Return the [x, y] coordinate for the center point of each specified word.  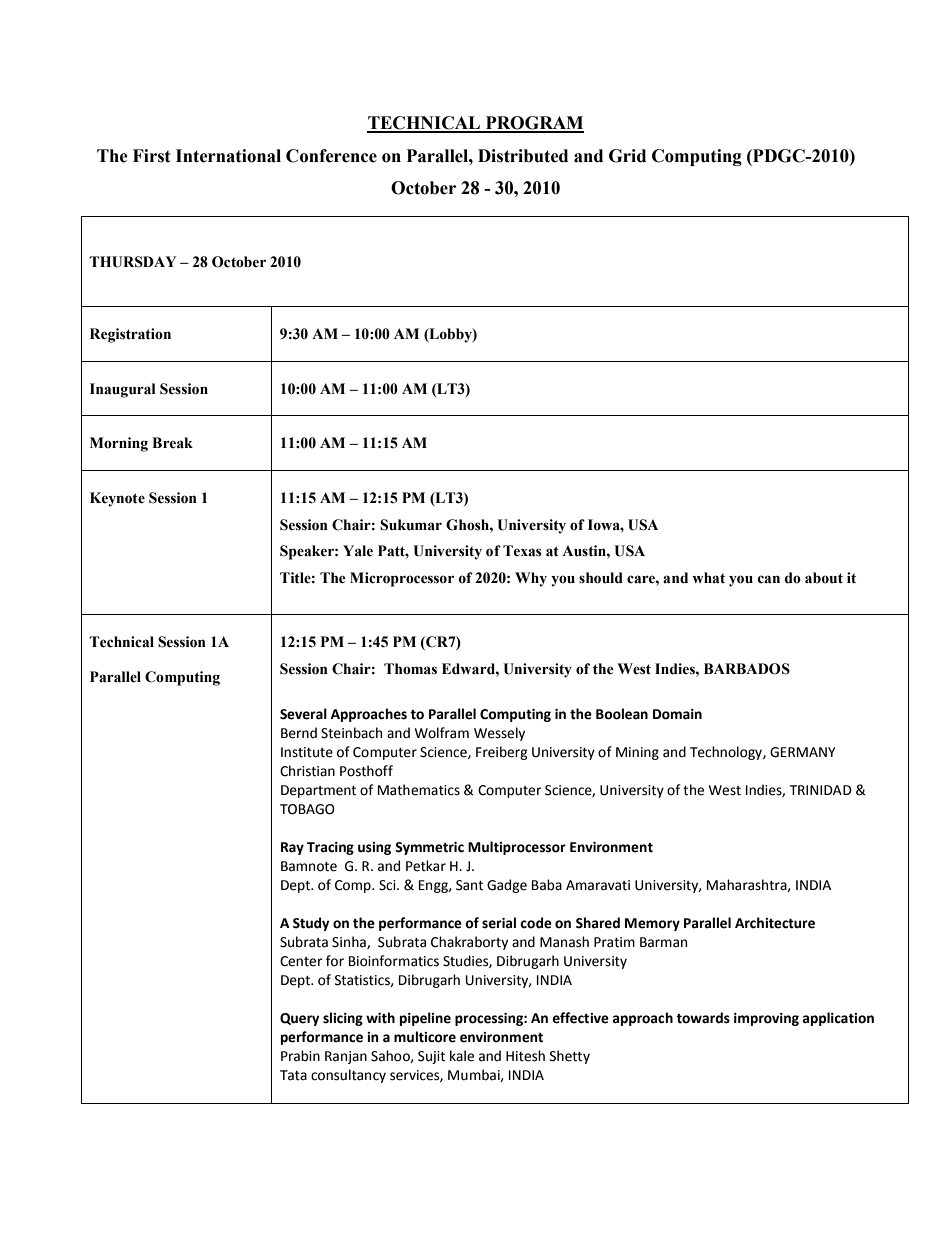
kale [462, 1056]
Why [531, 579]
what [708, 578]
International [228, 156]
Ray [292, 848]
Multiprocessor [517, 848]
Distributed [523, 156]
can [769, 579]
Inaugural [123, 390]
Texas [522, 551]
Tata [293, 1075]
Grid [627, 156]
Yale [358, 551]
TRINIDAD [821, 790]
